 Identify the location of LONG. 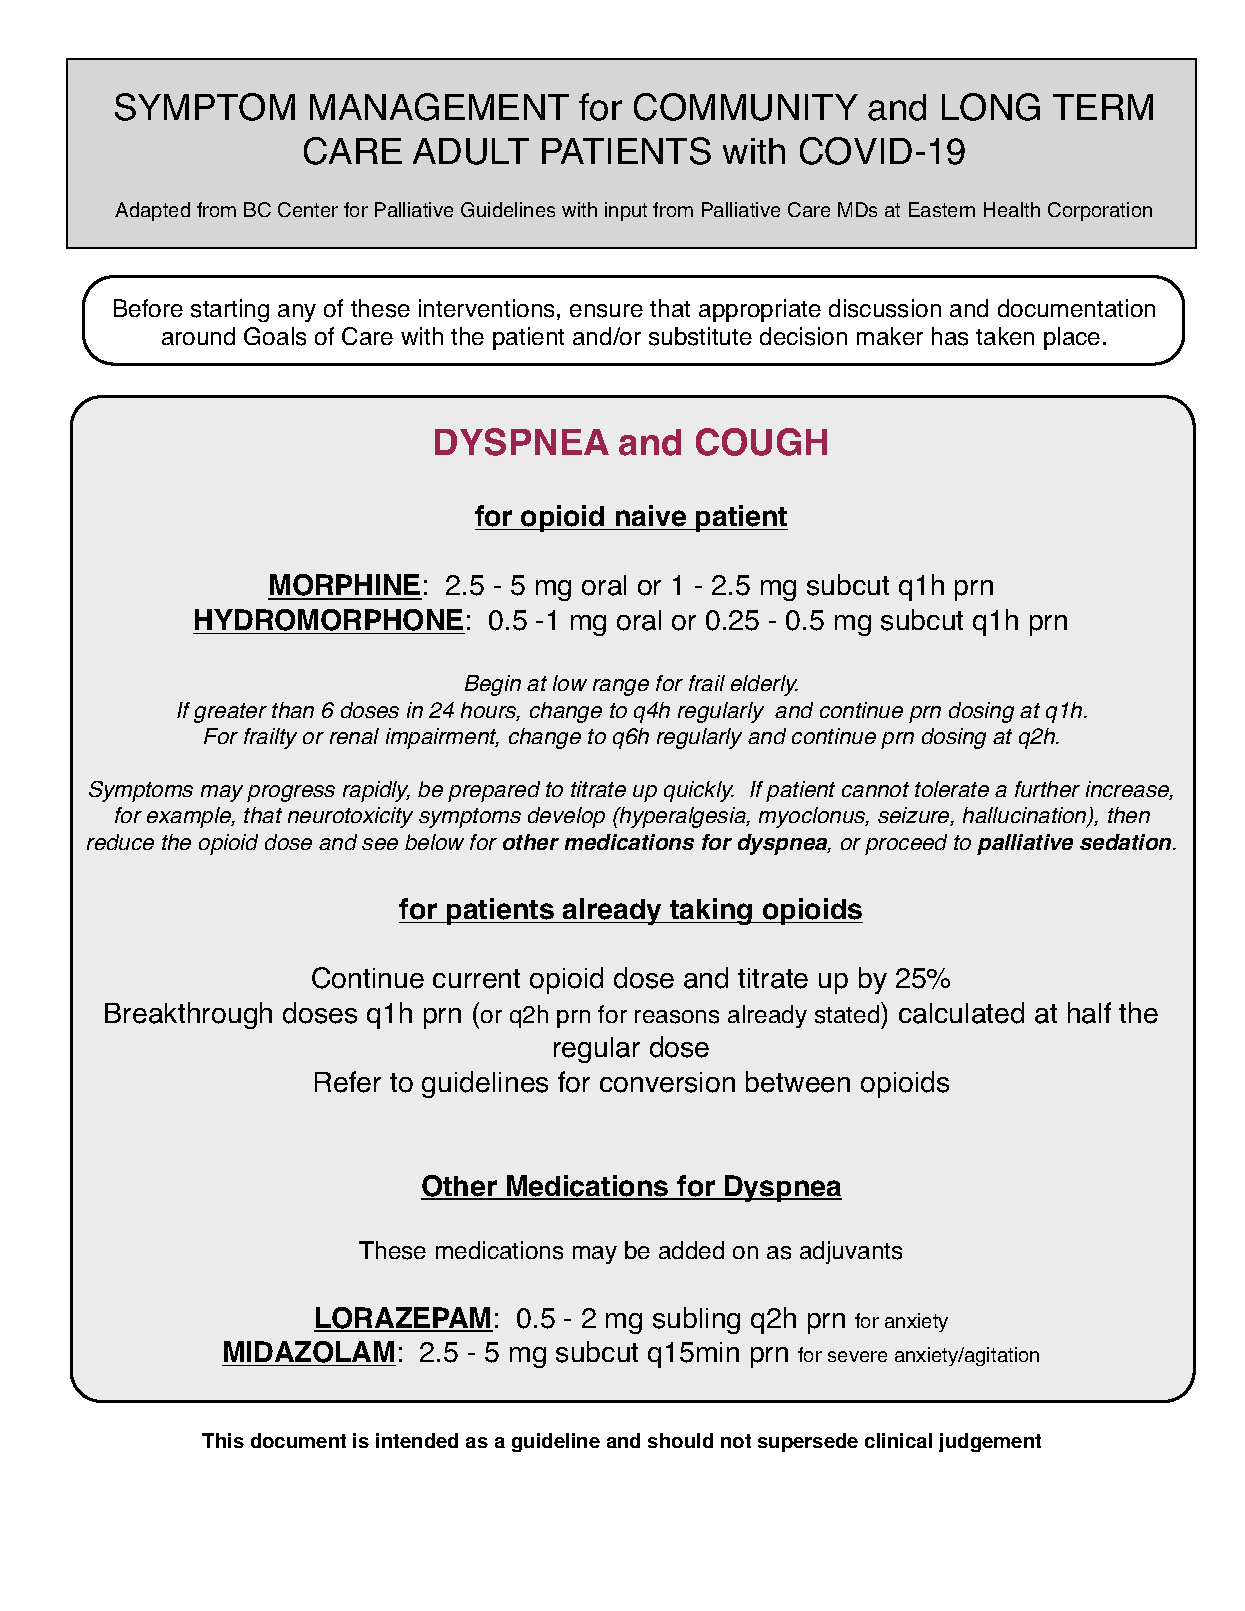
(991, 107).
